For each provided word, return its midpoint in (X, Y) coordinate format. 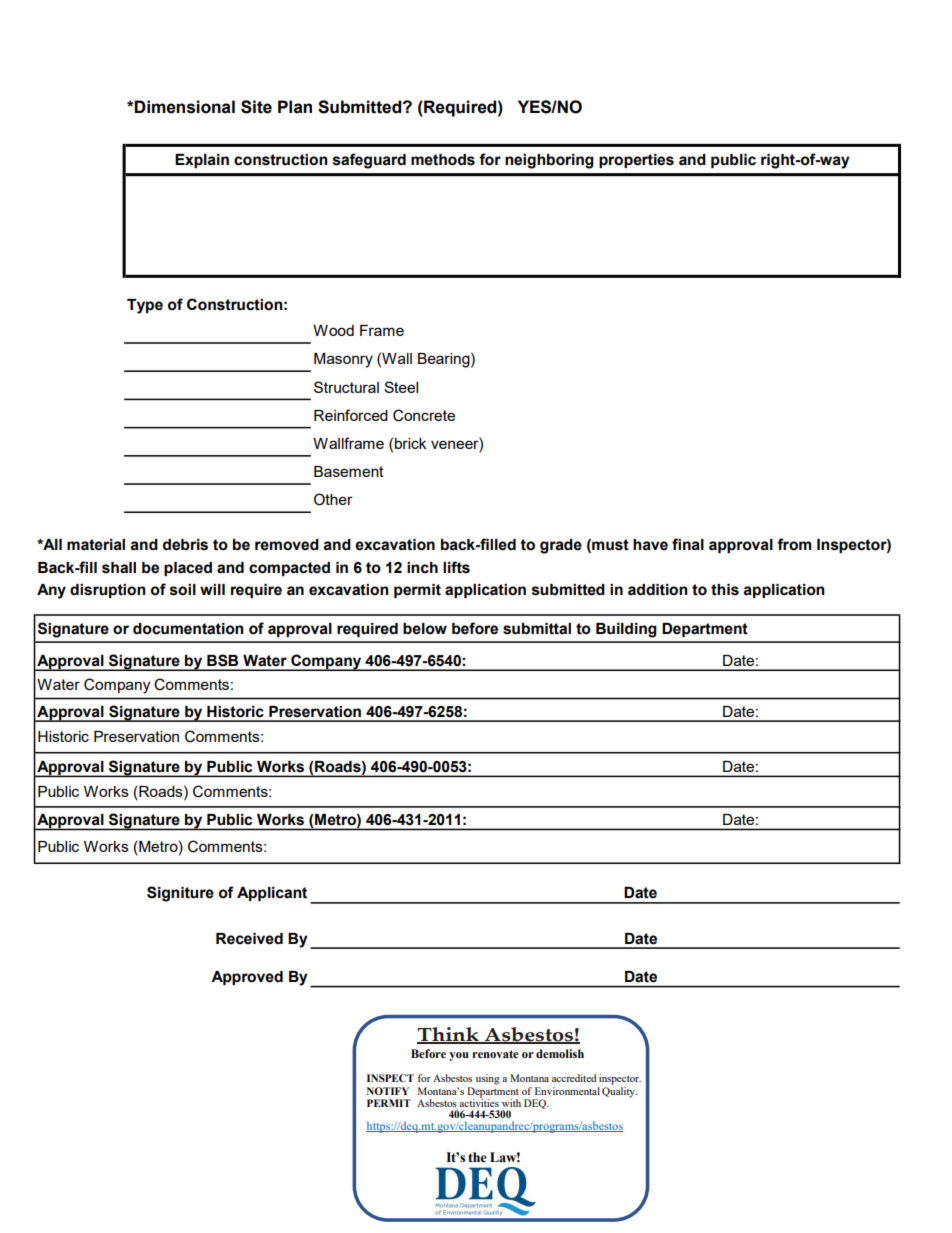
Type (145, 306)
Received (249, 939)
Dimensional (184, 107)
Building (626, 630)
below (425, 629)
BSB (222, 660)
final (688, 544)
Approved (247, 978)
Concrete (424, 415)
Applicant (272, 894)
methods (443, 160)
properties (636, 161)
